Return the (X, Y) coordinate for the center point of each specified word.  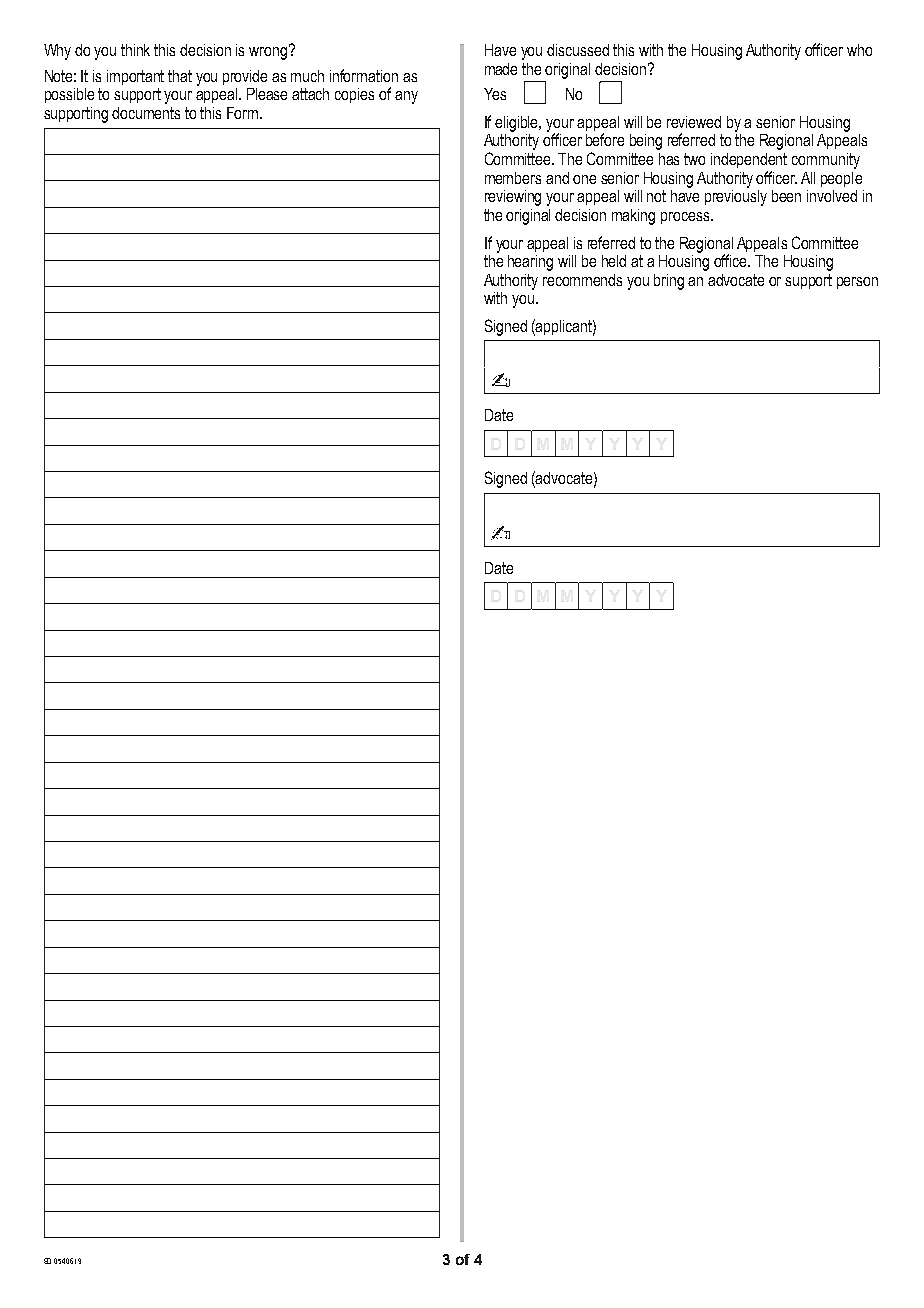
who (859, 50)
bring (669, 282)
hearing (530, 263)
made (501, 69)
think (135, 50)
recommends (582, 280)
